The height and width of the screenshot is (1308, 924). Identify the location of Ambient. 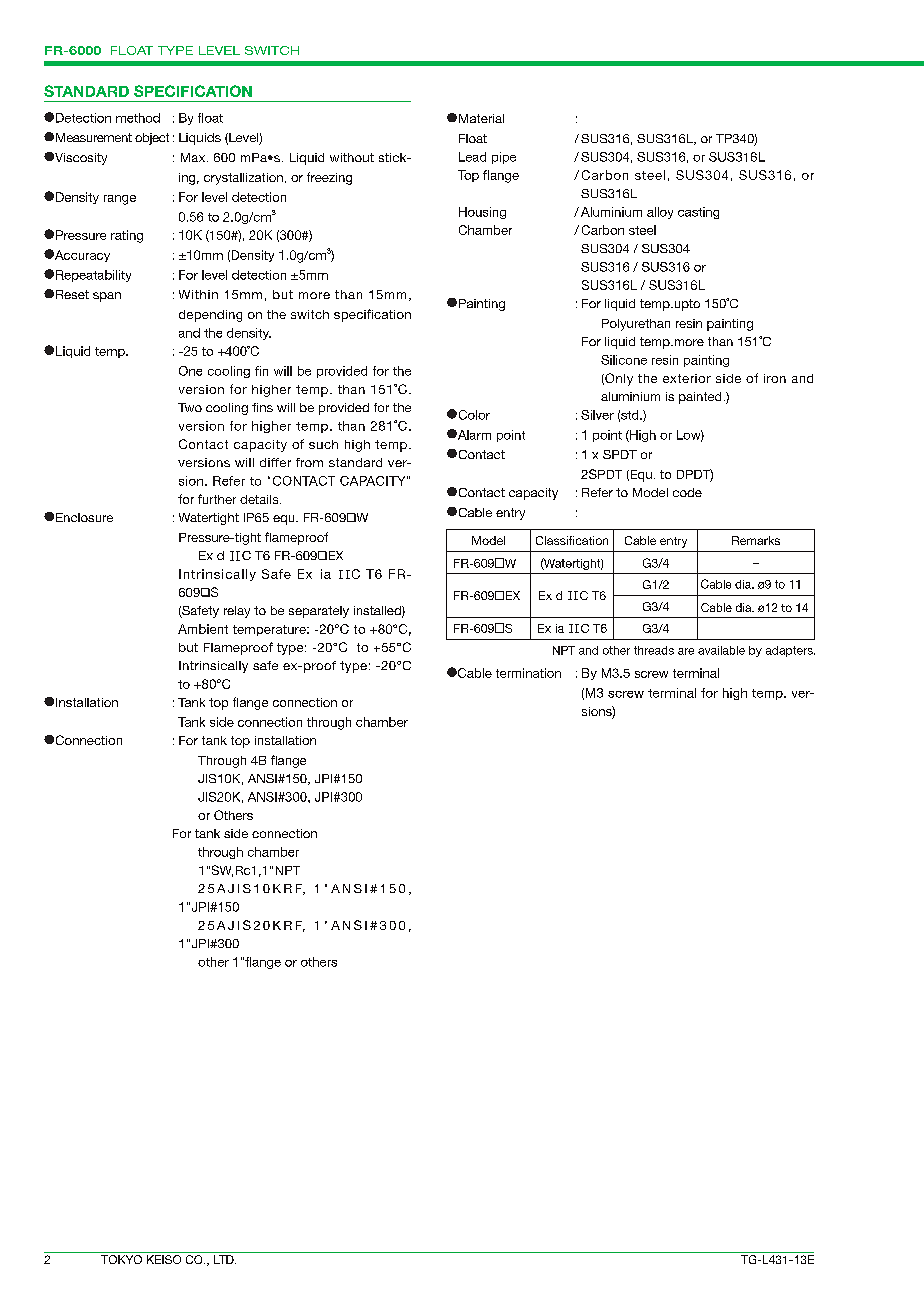
(203, 629).
